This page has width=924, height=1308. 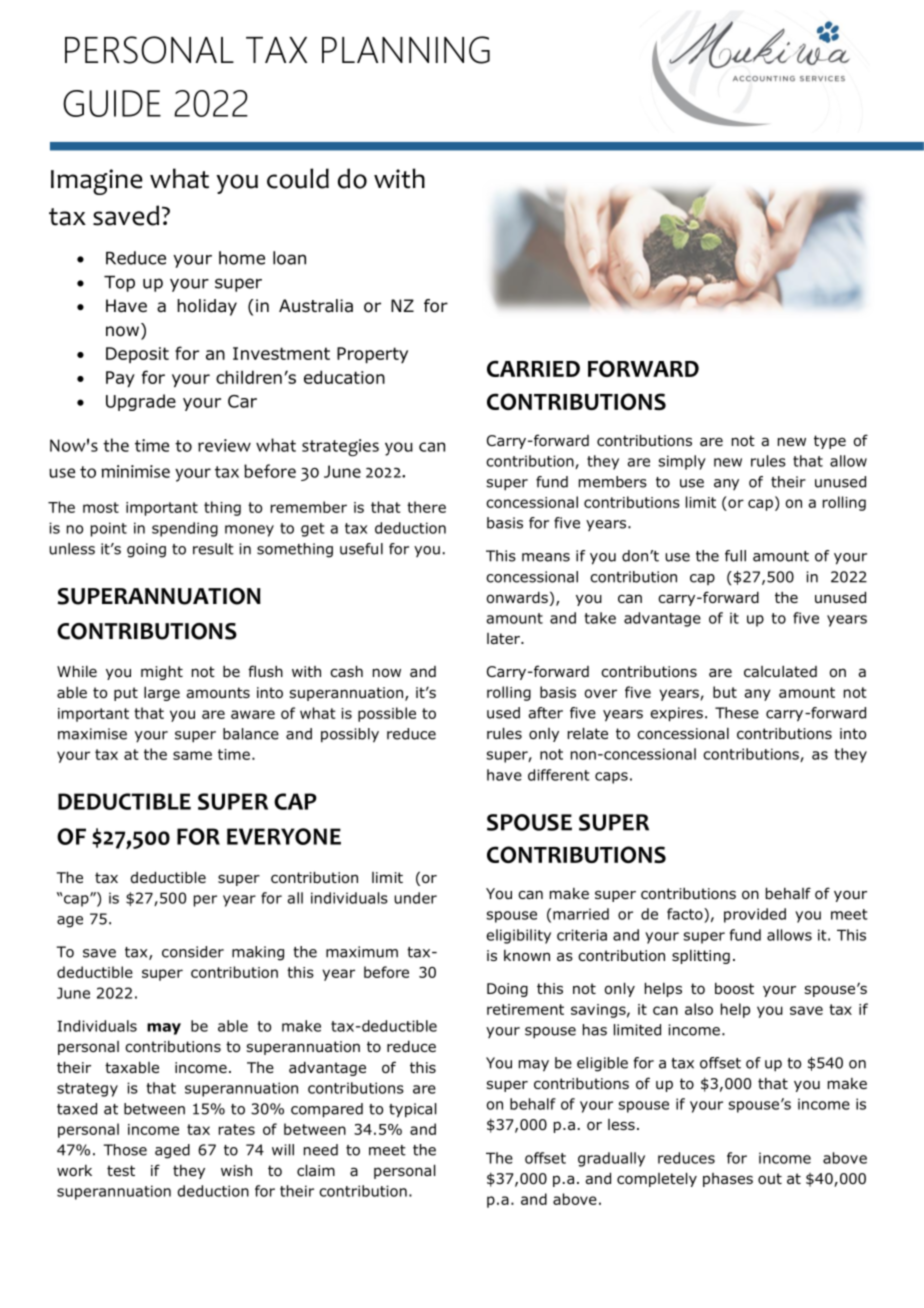 What do you see at coordinates (406, 50) in the page?
I see `PLANNING` at bounding box center [406, 50].
